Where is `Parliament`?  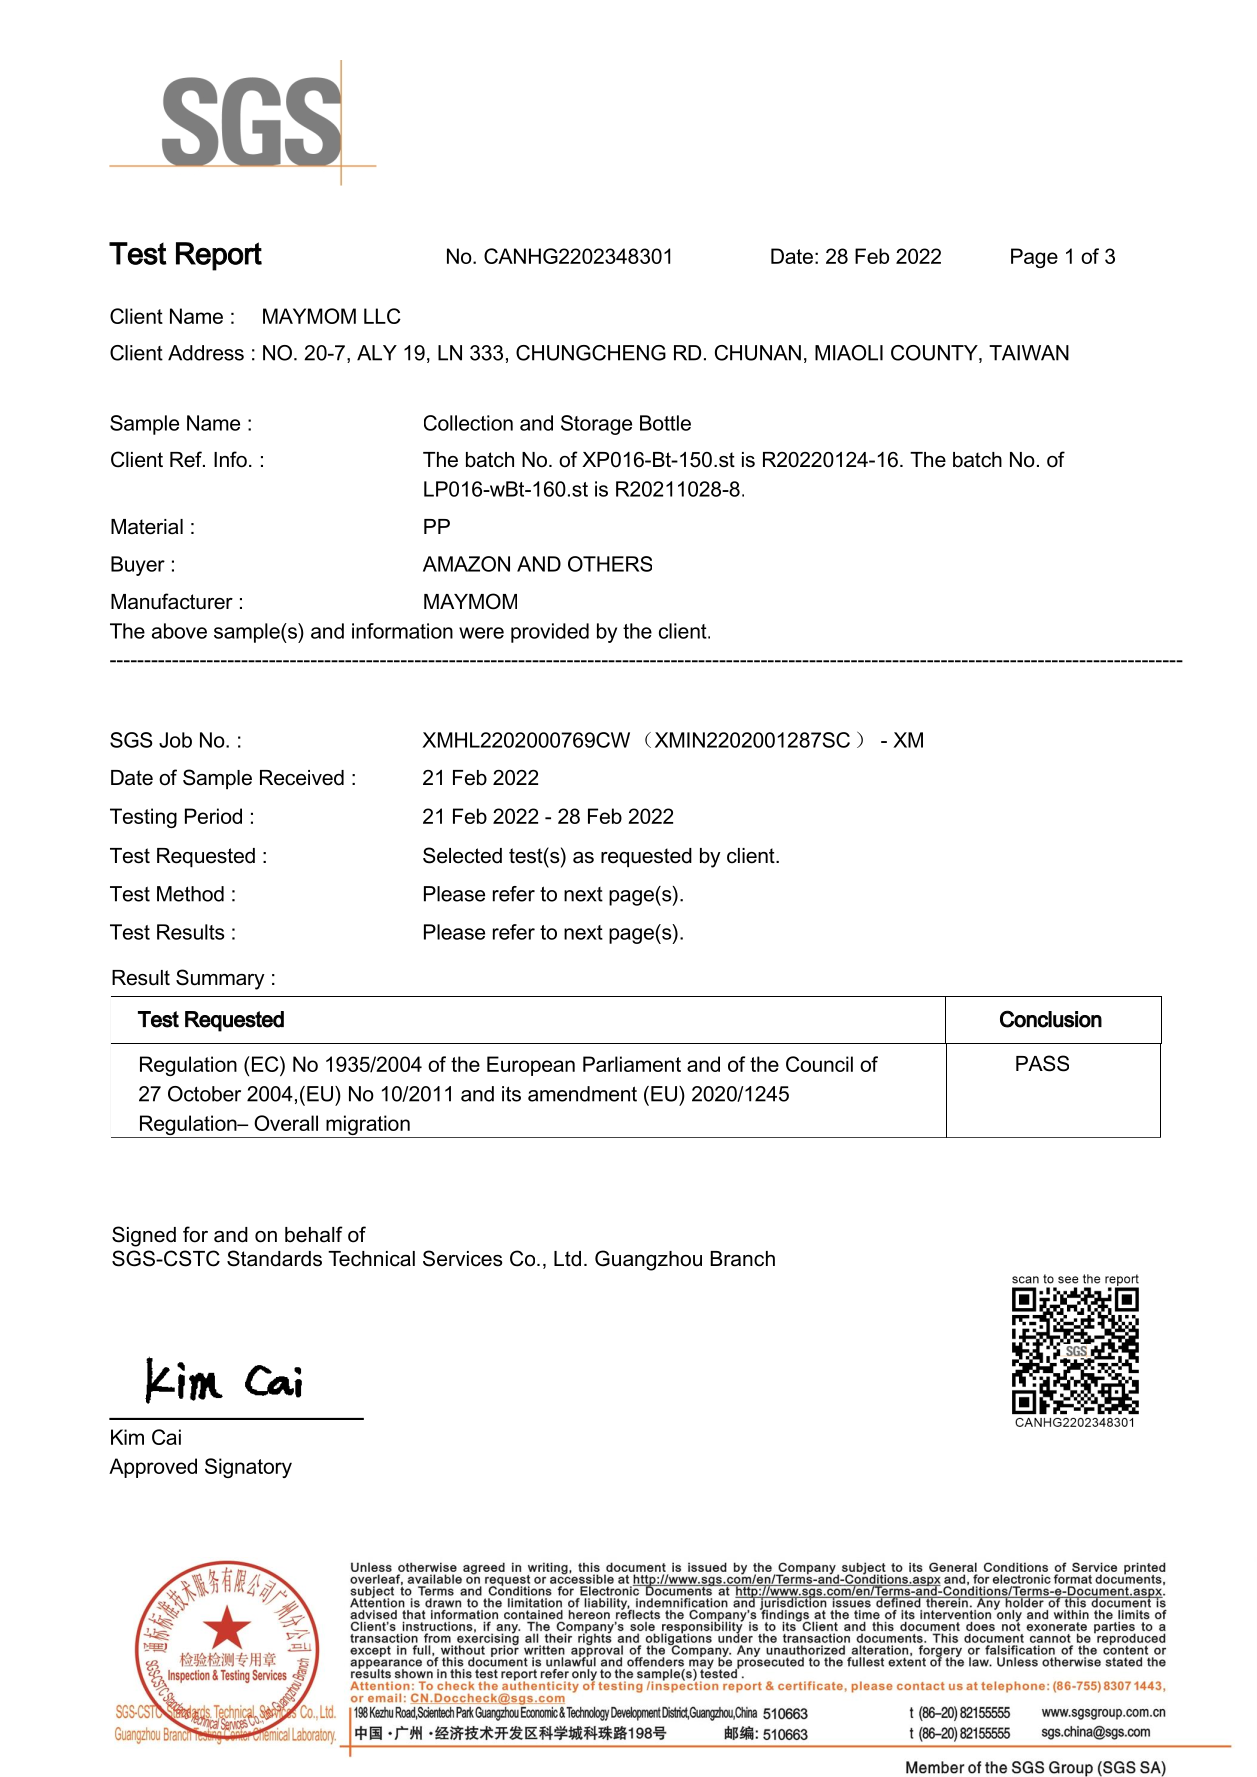
Parliament is located at coordinates (632, 1064).
